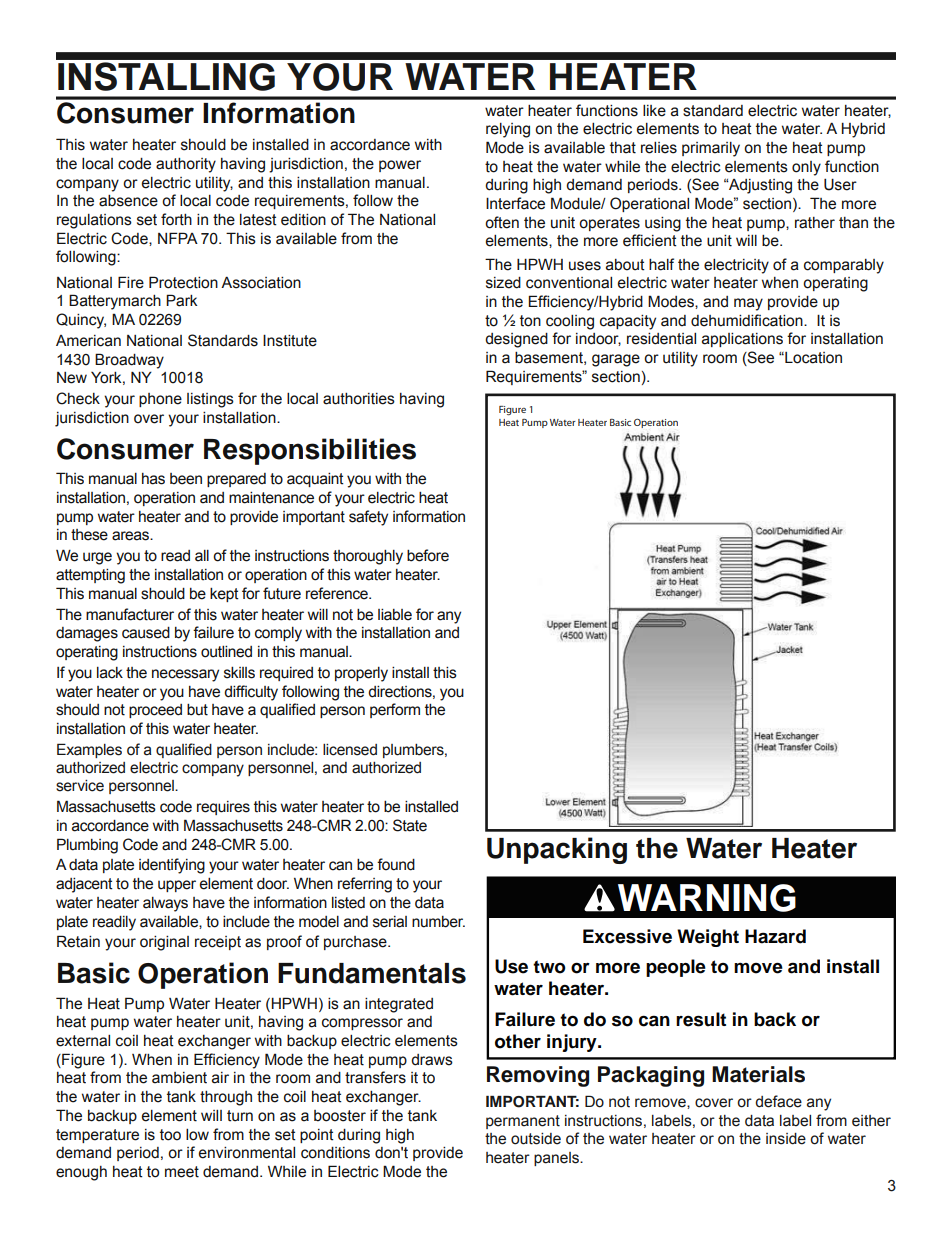 This document has height=1233, width=952. I want to click on only, so click(806, 168).
